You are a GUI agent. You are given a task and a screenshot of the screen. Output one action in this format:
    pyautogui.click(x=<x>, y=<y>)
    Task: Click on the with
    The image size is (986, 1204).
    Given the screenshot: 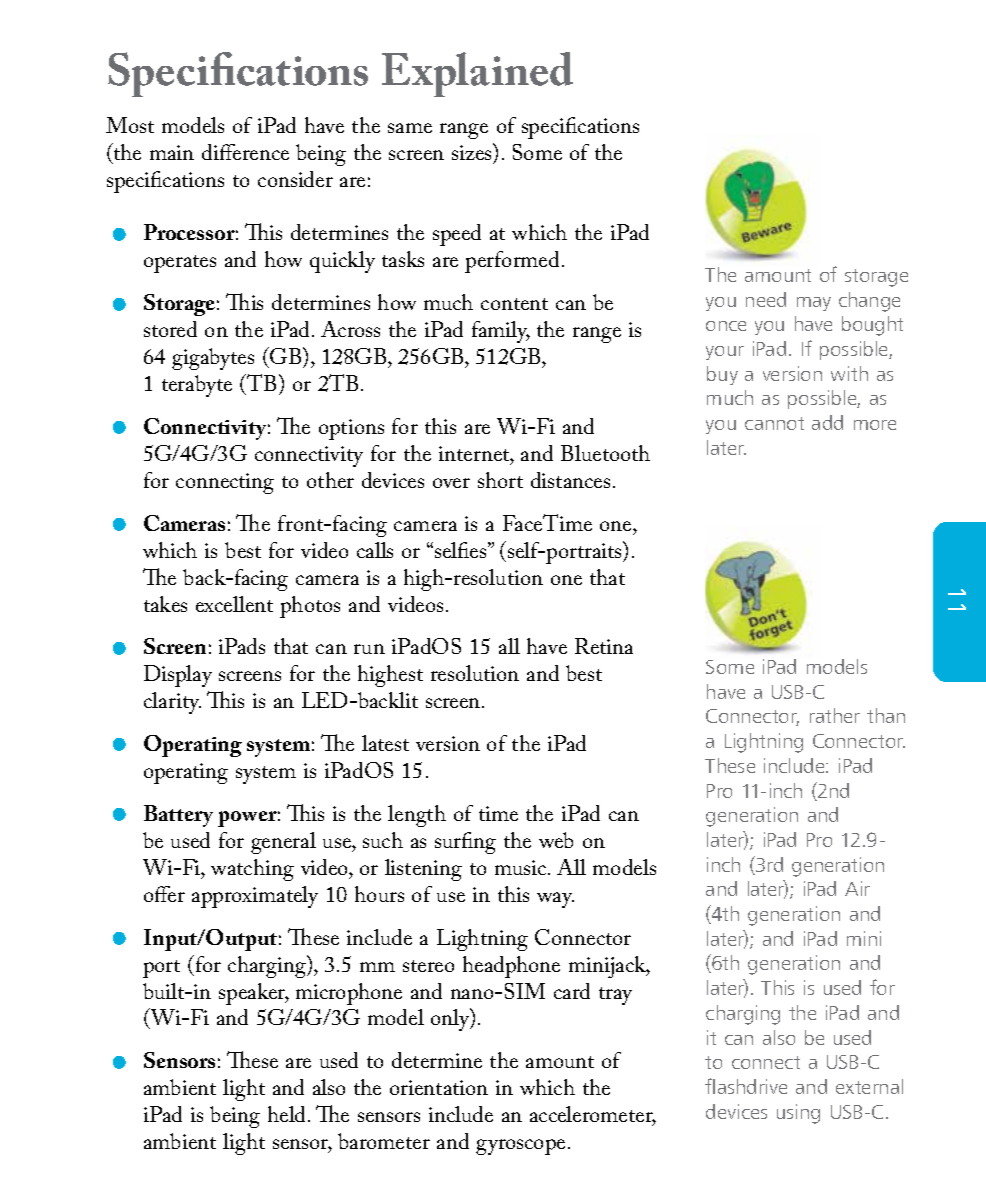 What is the action you would take?
    pyautogui.click(x=849, y=373)
